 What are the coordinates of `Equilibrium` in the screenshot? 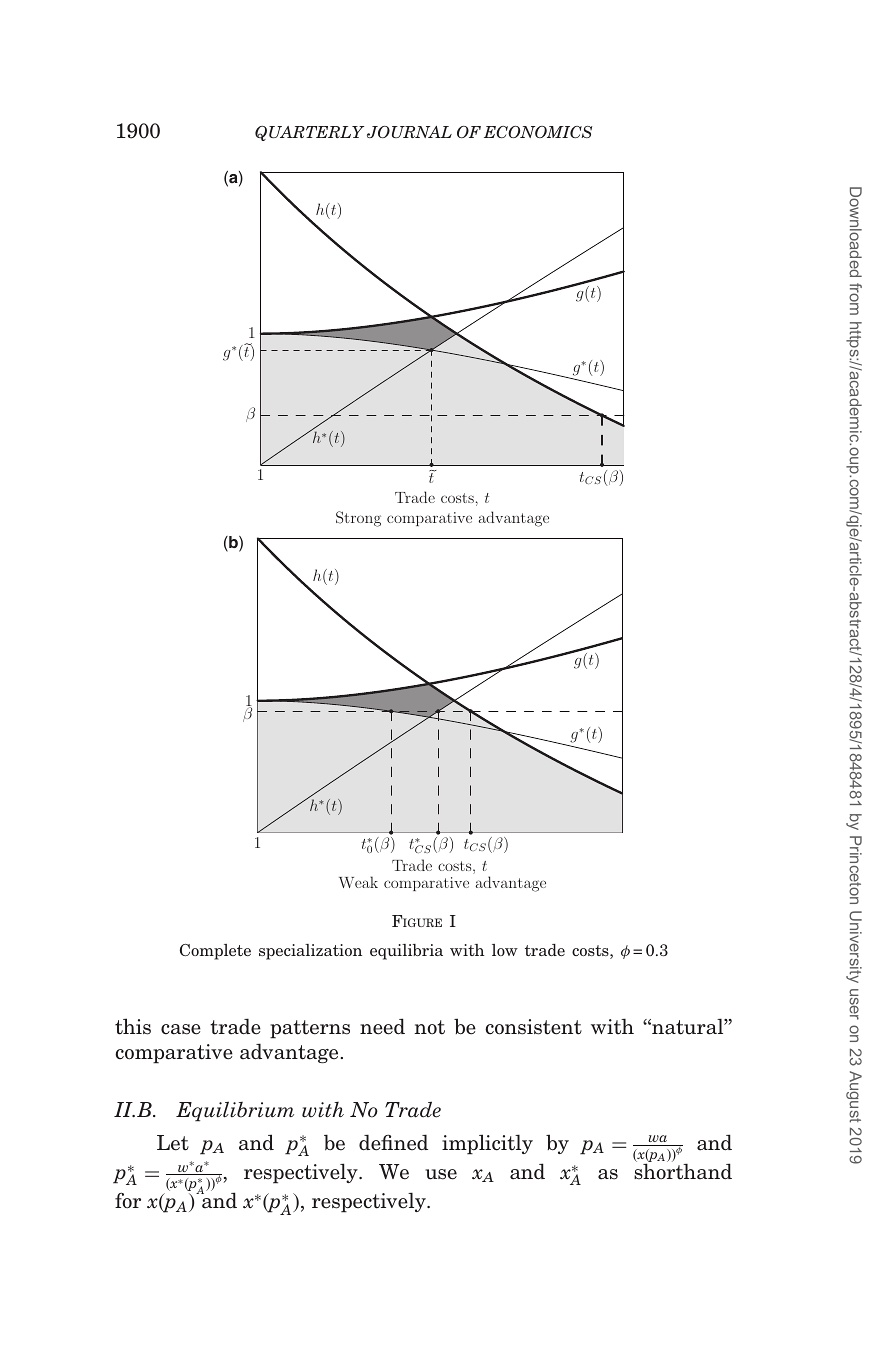 It's located at (235, 1111).
